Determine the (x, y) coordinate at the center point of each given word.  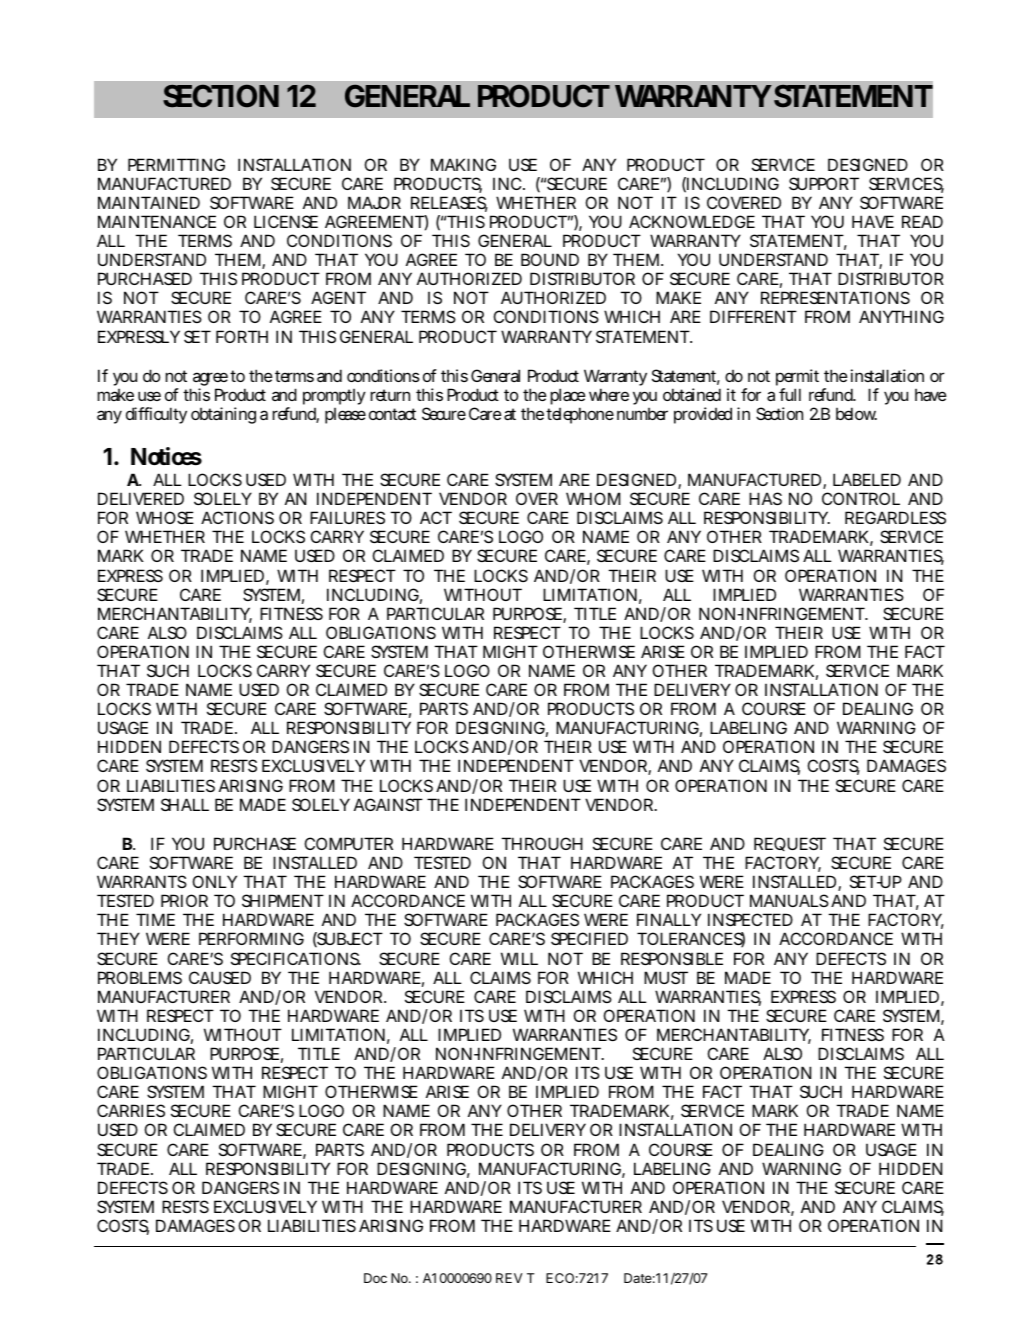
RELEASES (449, 204)
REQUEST (790, 844)
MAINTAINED (149, 202)
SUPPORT (824, 183)
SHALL (185, 804)
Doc (375, 1278)
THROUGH (542, 843)
